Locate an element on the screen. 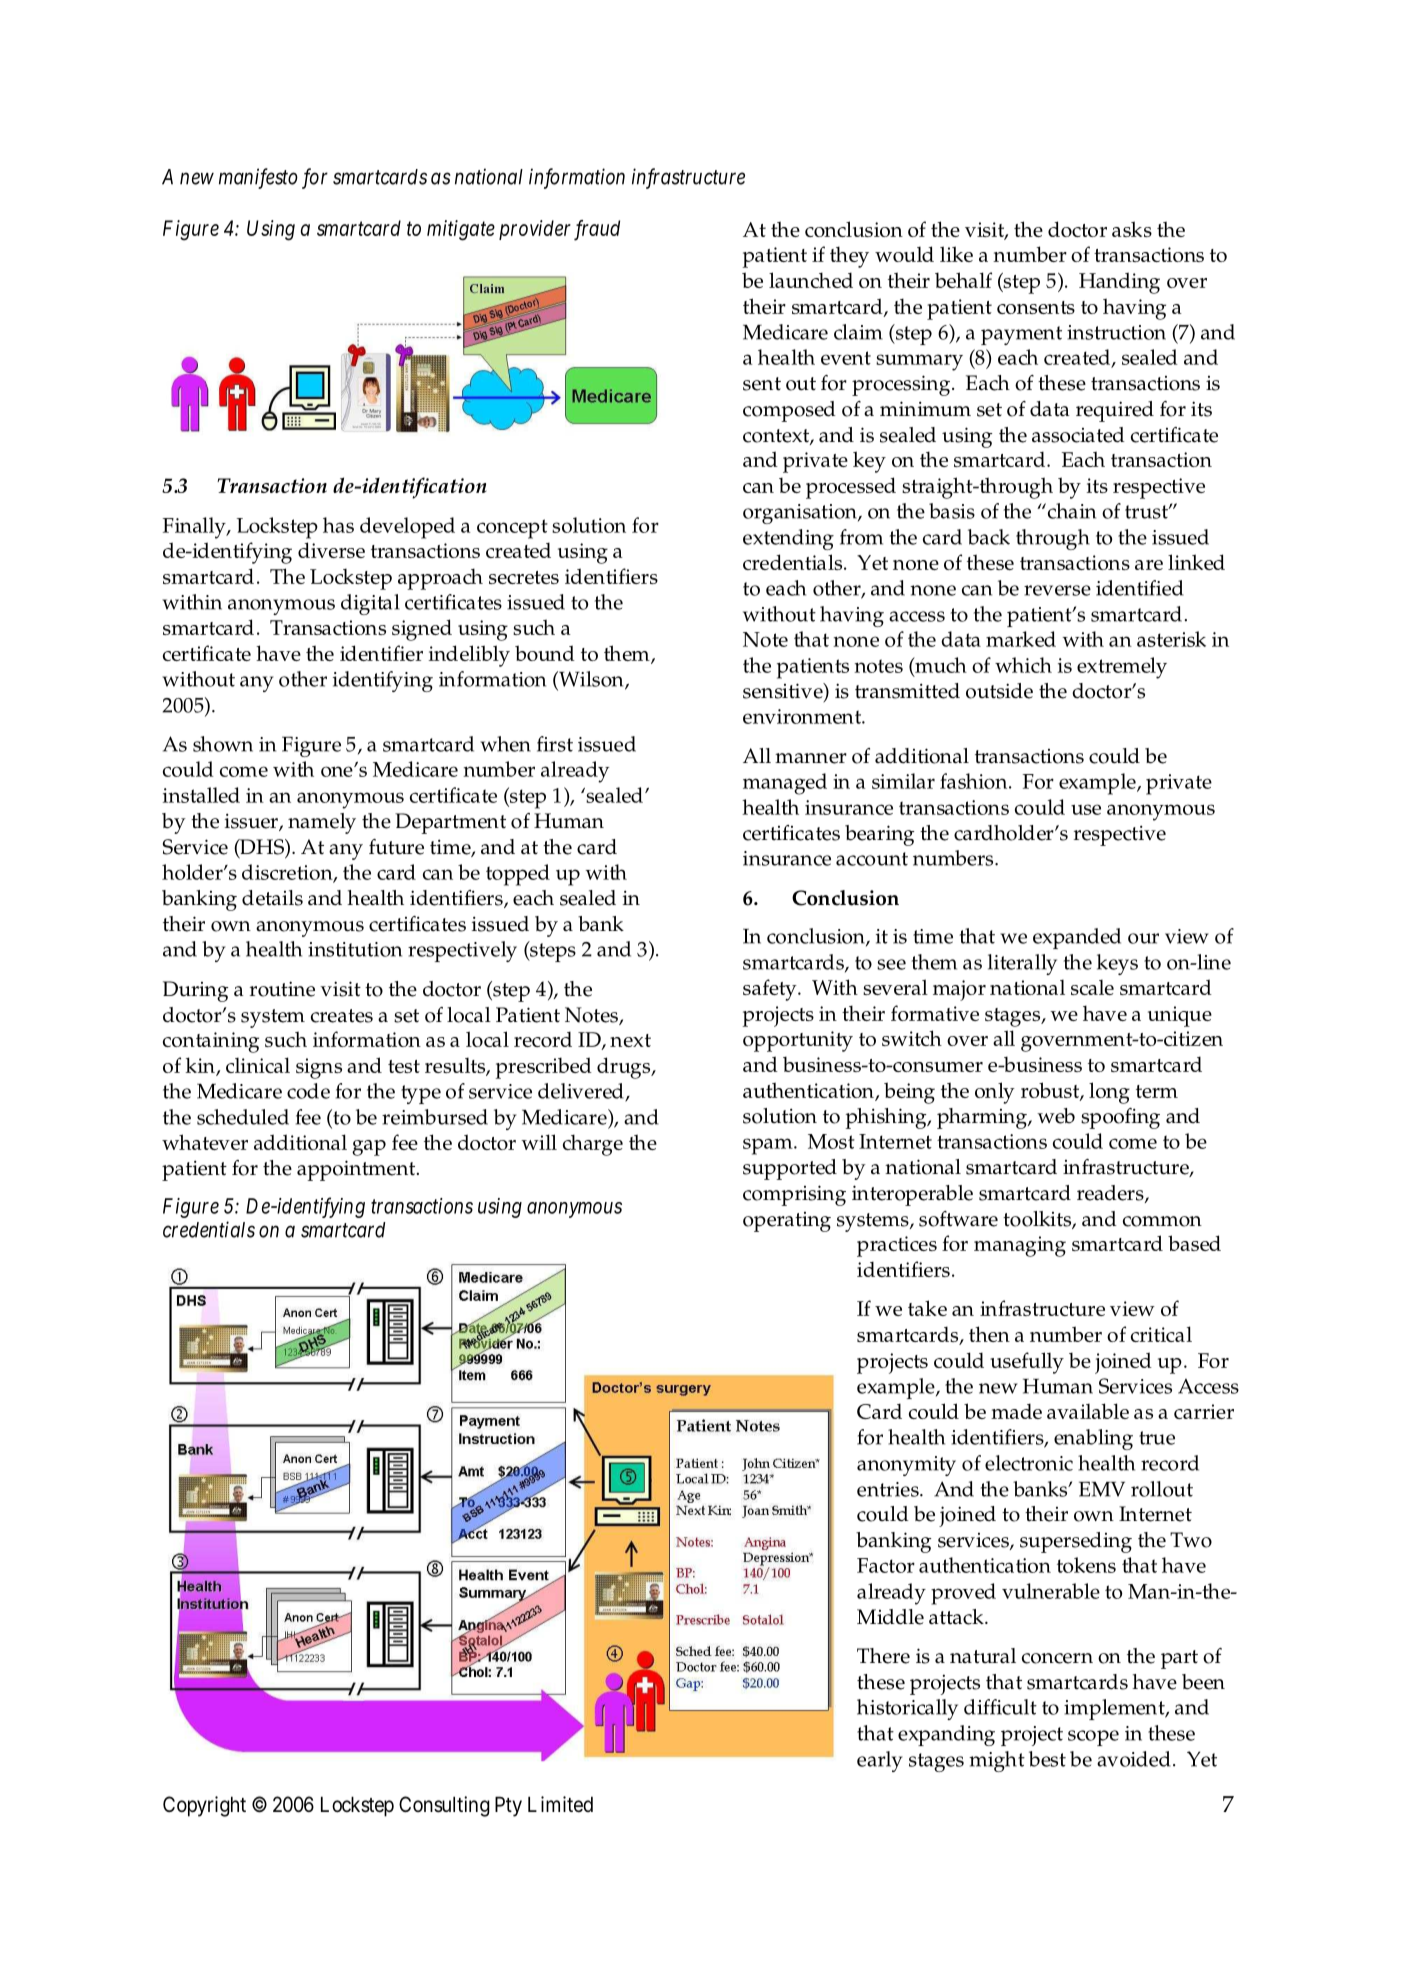 The image size is (1401, 1983). manifesto is located at coordinates (258, 178).
